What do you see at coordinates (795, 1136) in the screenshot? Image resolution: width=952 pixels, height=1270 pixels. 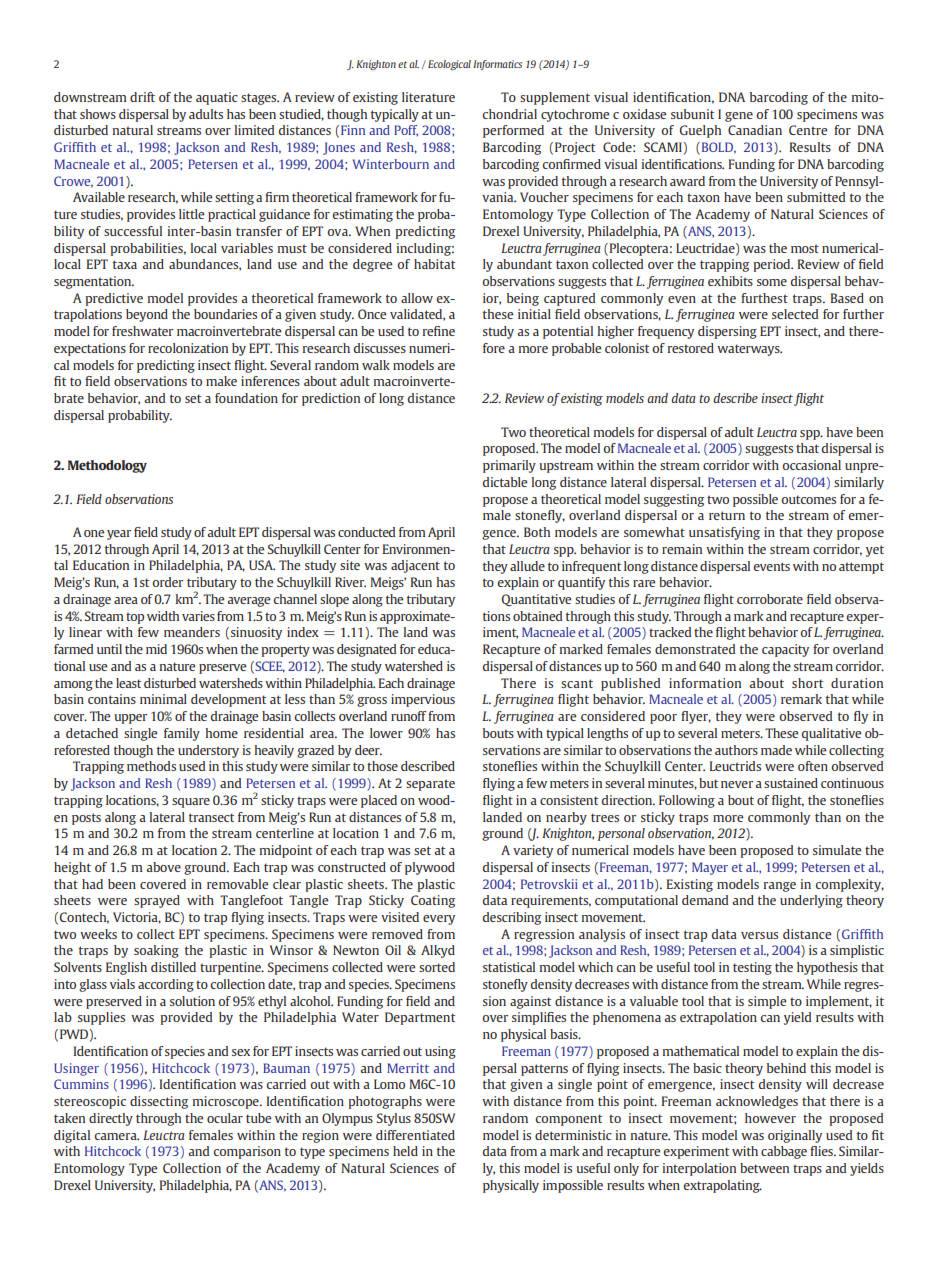 I see `originally` at bounding box center [795, 1136].
